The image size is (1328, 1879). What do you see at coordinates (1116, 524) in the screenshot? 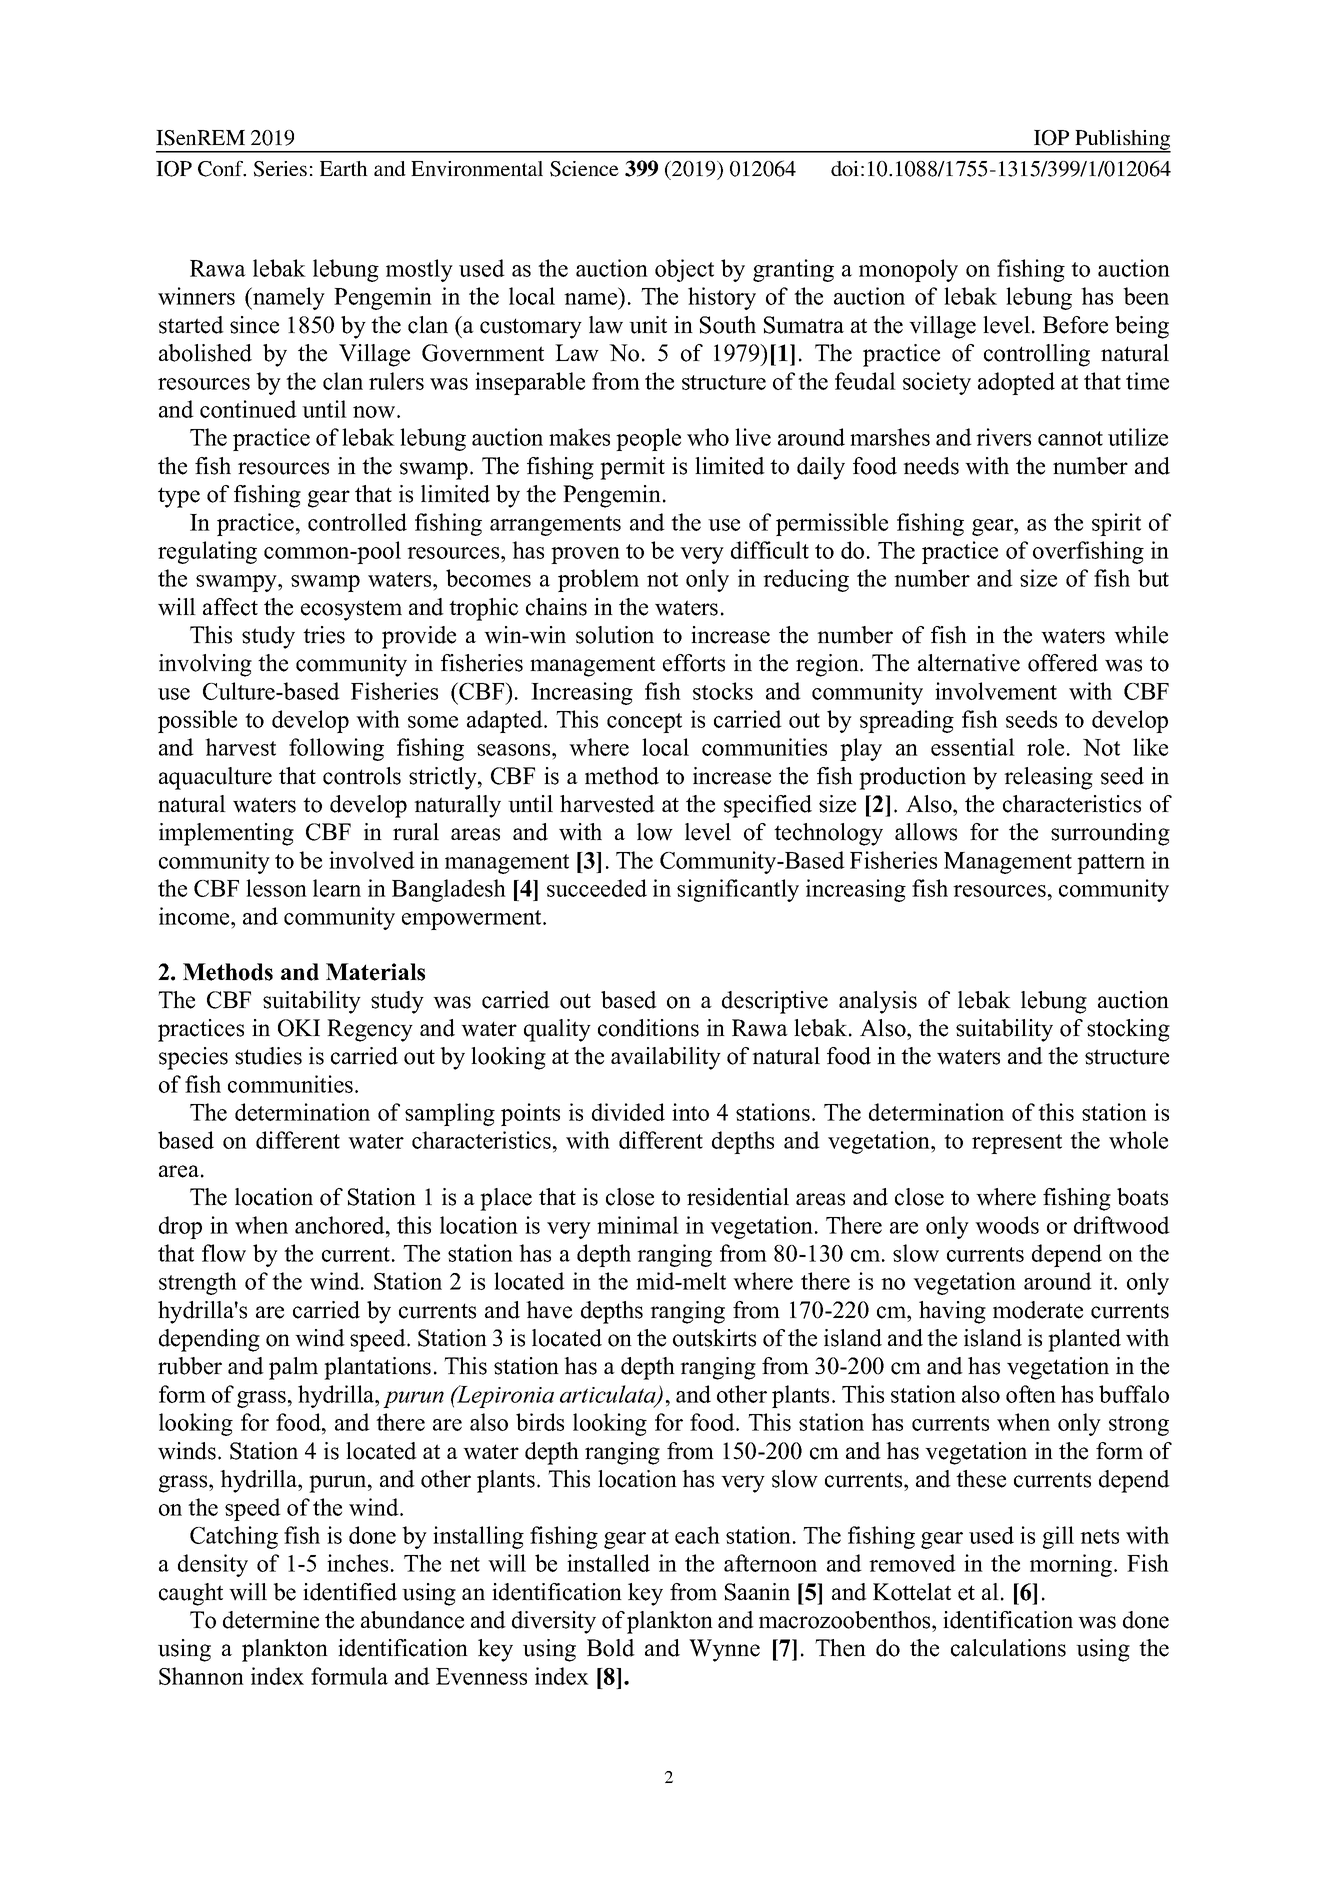
I see `spirit` at bounding box center [1116, 524].
